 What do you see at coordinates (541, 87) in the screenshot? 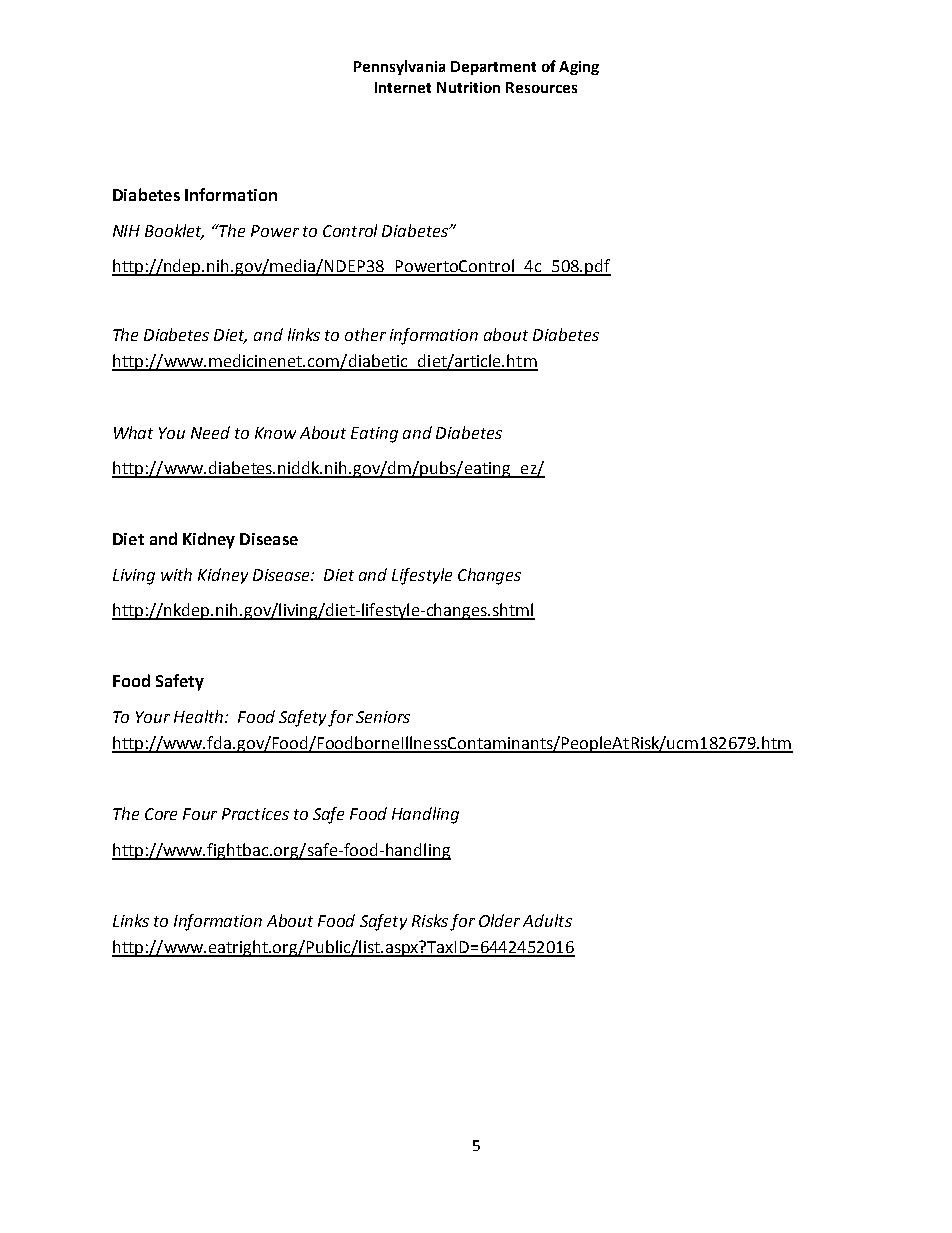
I see `Resources` at bounding box center [541, 87].
